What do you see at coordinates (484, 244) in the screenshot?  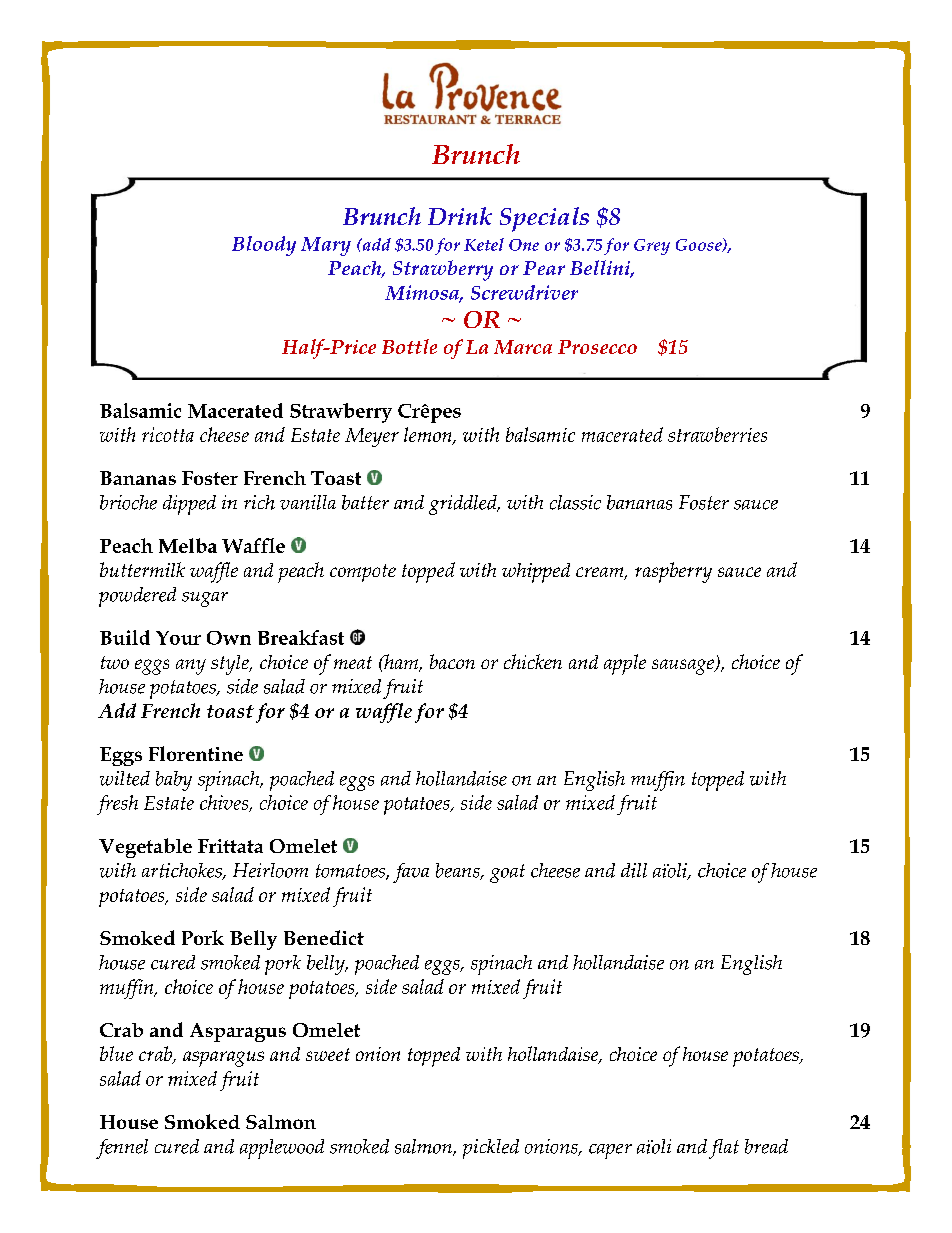 I see `Ketel` at bounding box center [484, 244].
